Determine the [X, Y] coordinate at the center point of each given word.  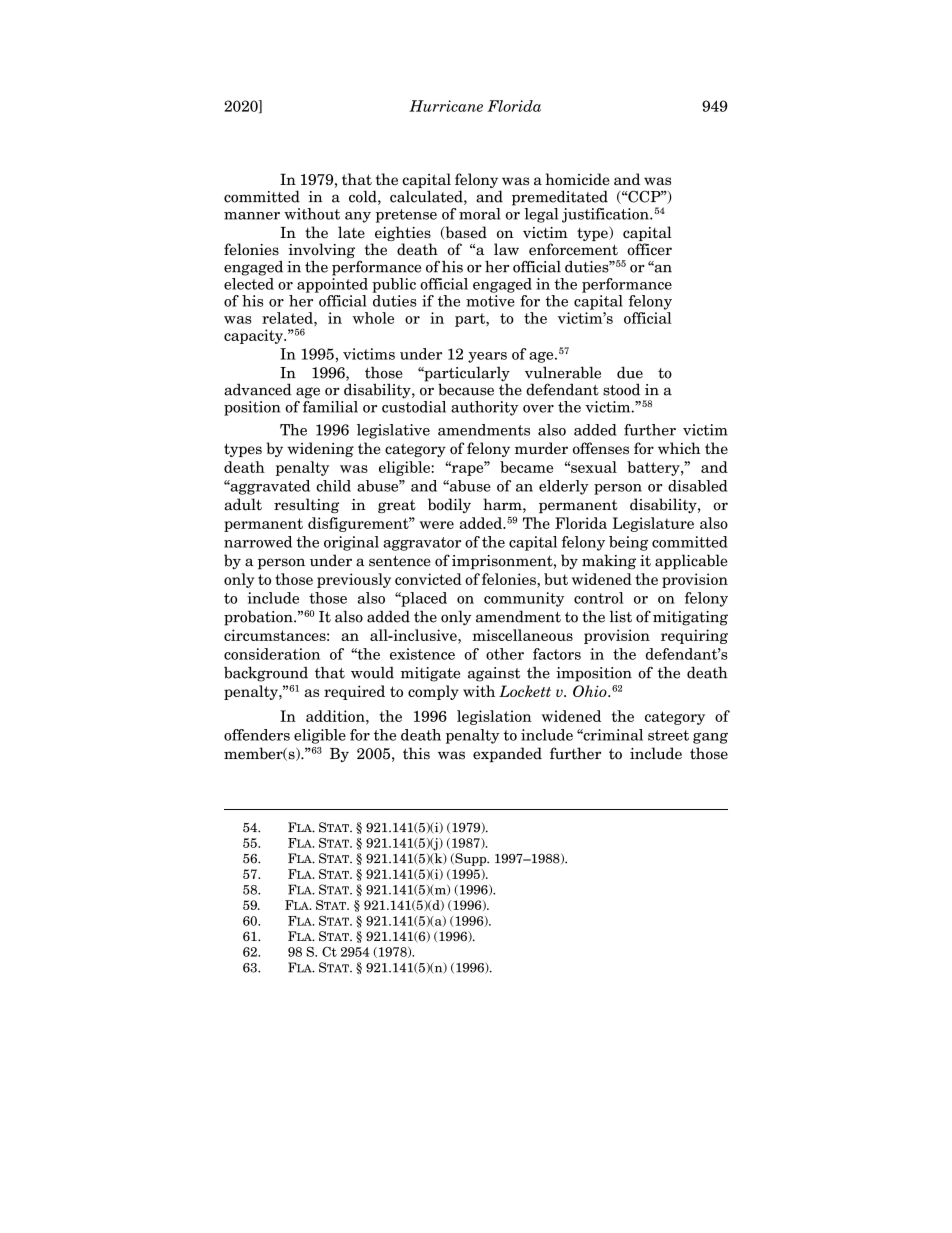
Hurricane [446, 106]
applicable [691, 562]
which [679, 448]
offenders [257, 735]
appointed [332, 285]
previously [354, 580]
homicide [577, 179]
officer [649, 249]
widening [320, 449]
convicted [428, 579]
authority [485, 408]
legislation [494, 717]
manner [252, 216]
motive [490, 301]
